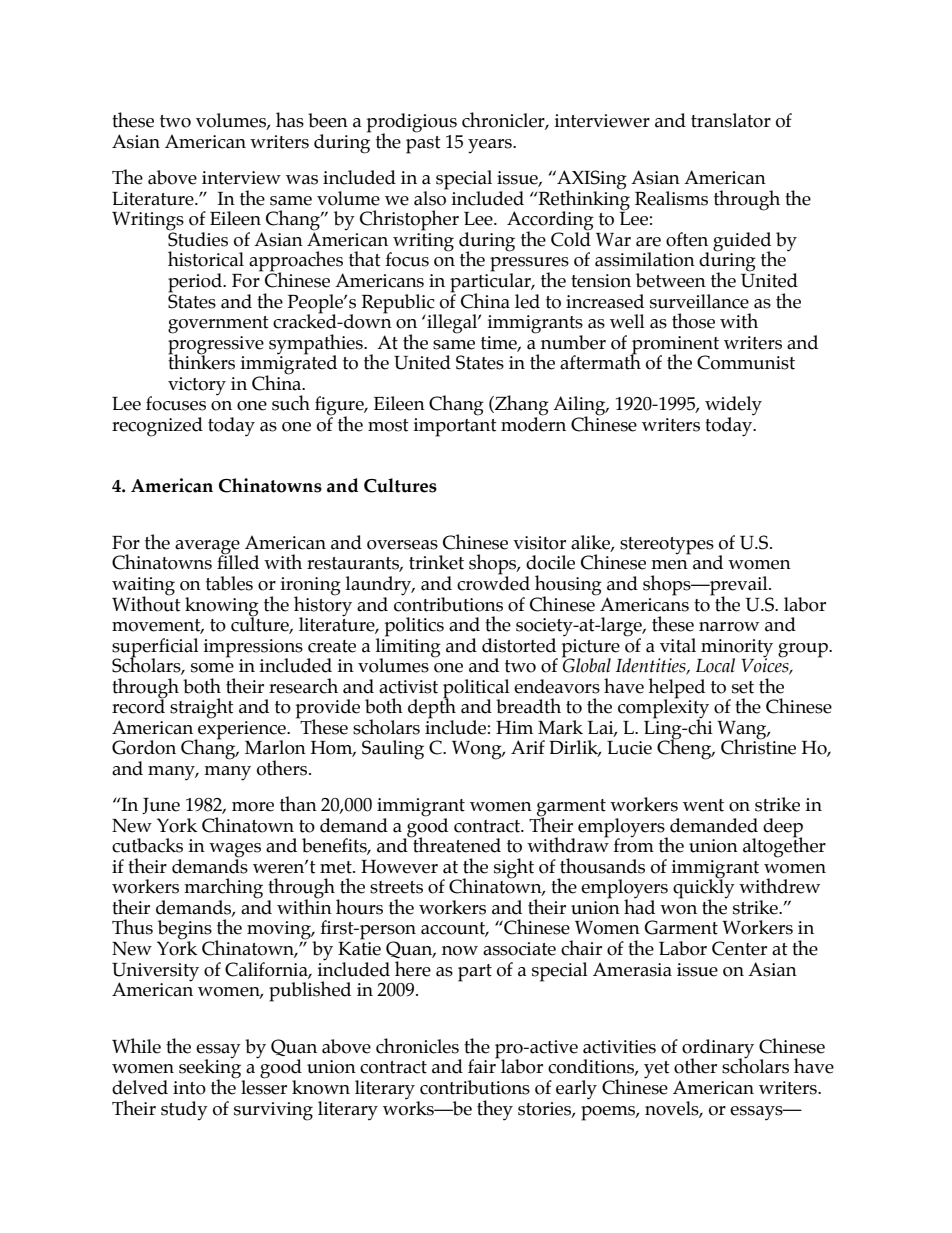 The image size is (952, 1233). Describe the element at coordinates (493, 582) in the image. I see `crowded` at that location.
